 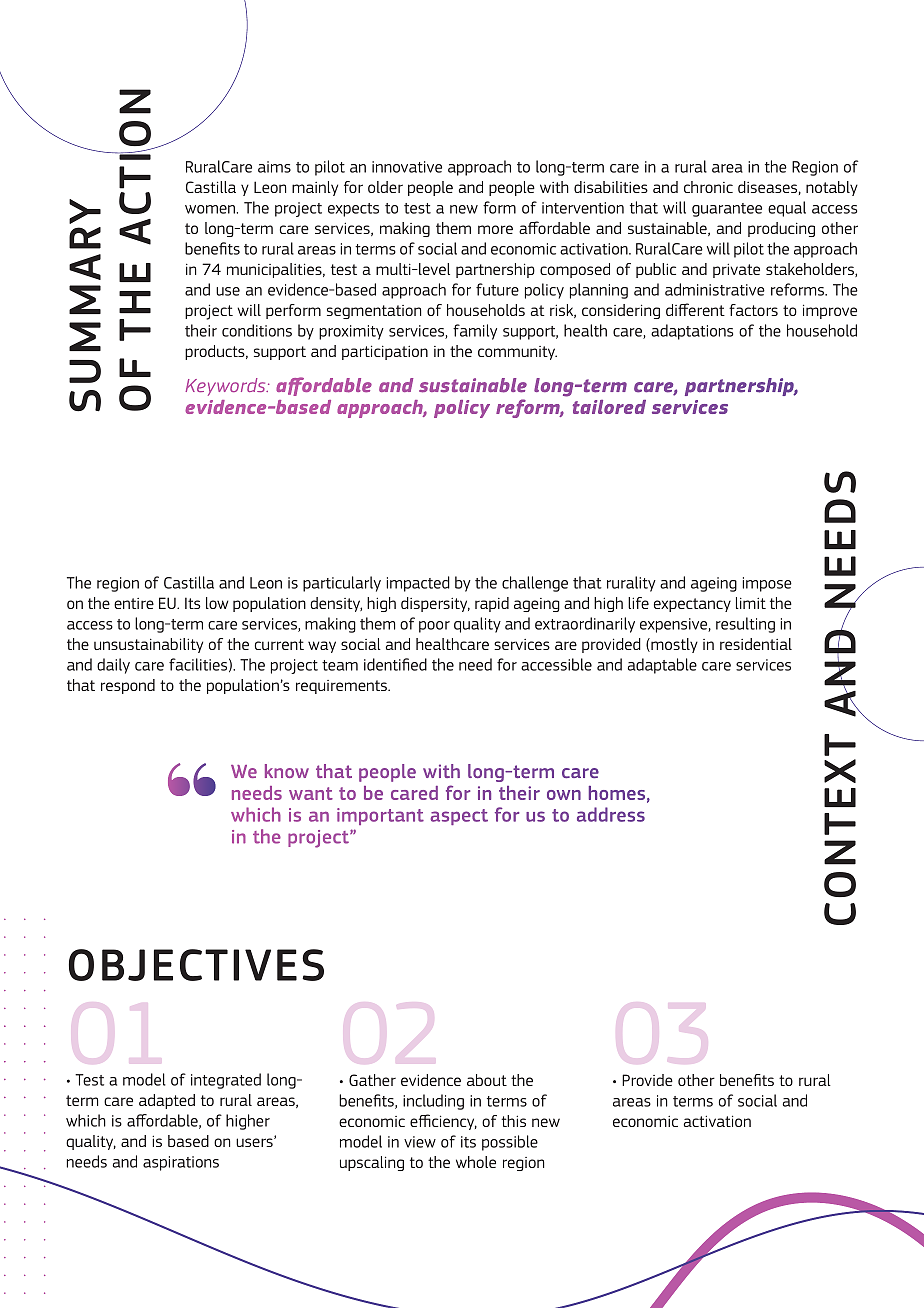 I want to click on guarantee, so click(x=727, y=210).
